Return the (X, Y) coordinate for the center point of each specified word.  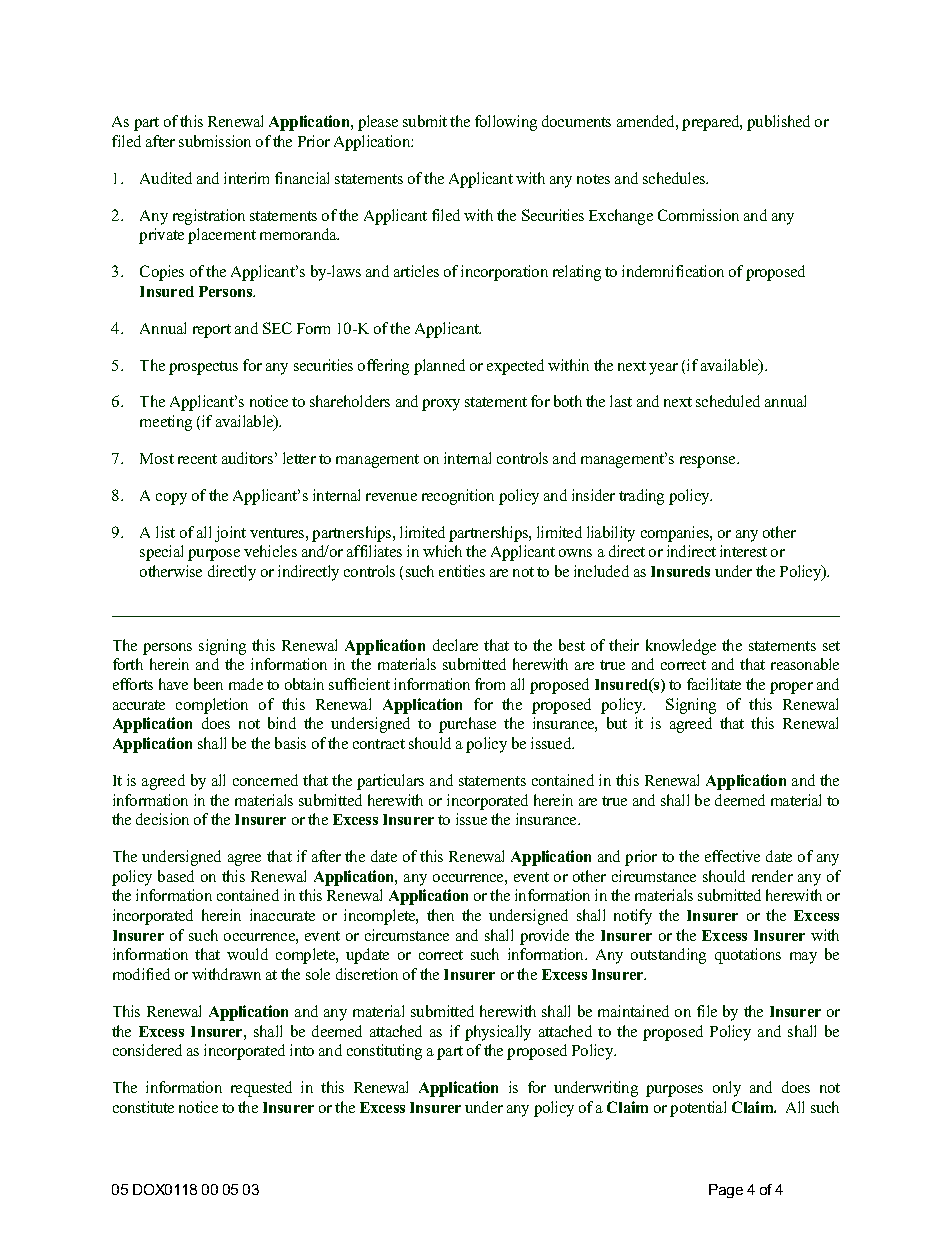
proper (791, 688)
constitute (143, 1107)
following (506, 123)
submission (215, 141)
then (440, 915)
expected (515, 367)
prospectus (203, 368)
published (778, 123)
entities (462, 571)
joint (230, 534)
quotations (748, 956)
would (247, 954)
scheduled (728, 401)
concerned (265, 780)
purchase (467, 725)
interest (743, 551)
